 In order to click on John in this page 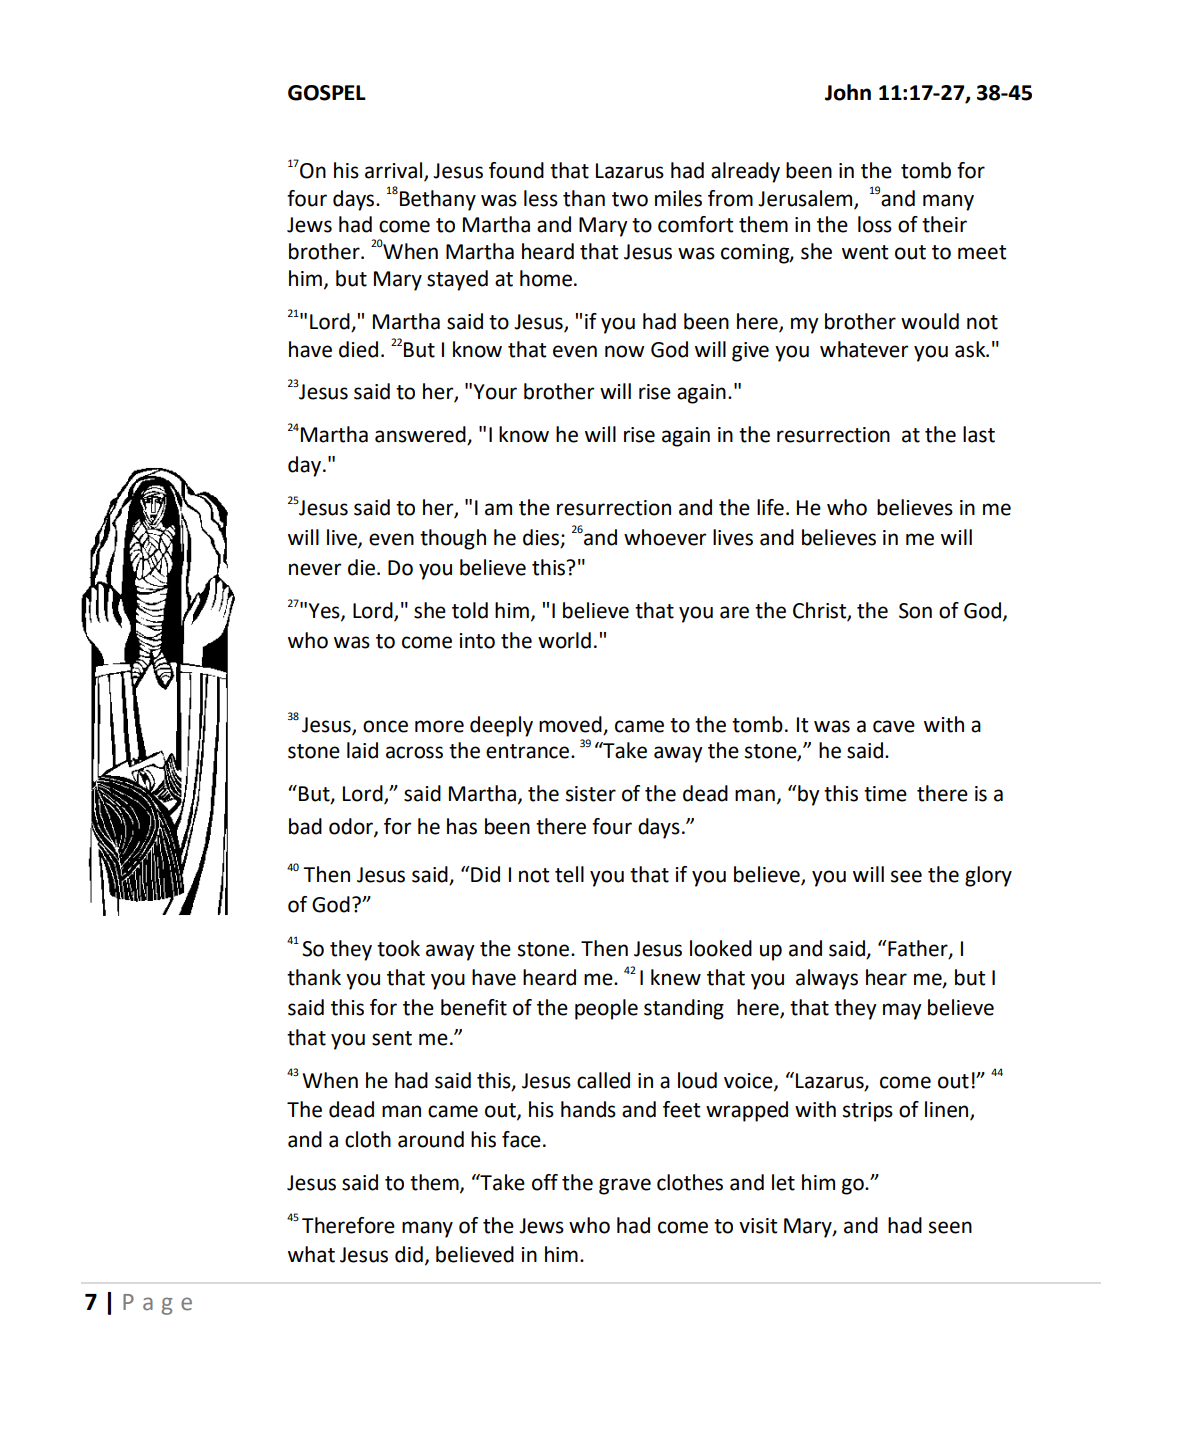, I will do `click(848, 92)`.
